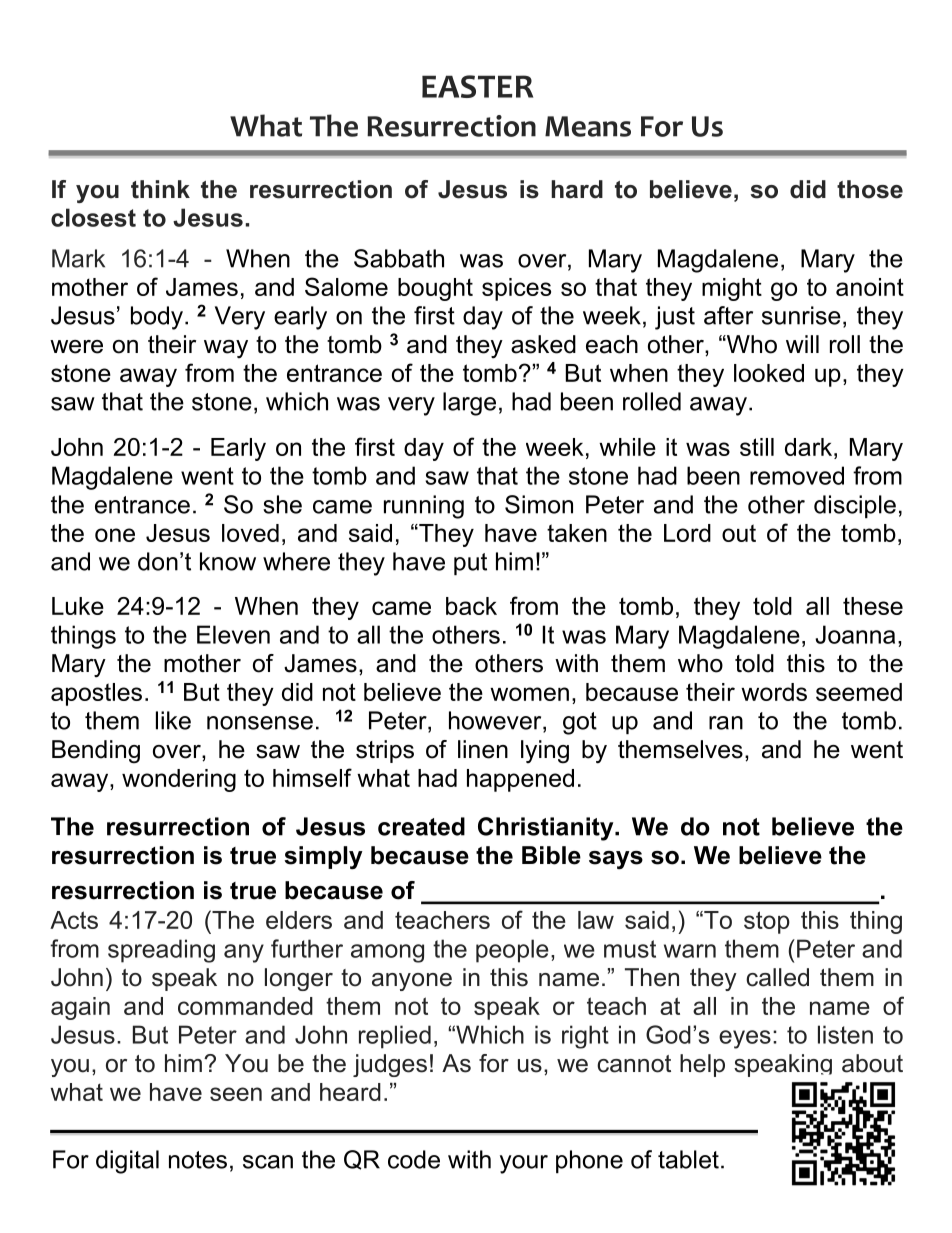 The image size is (952, 1233). Describe the element at coordinates (233, 634) in the page. I see `Eleven` at that location.
